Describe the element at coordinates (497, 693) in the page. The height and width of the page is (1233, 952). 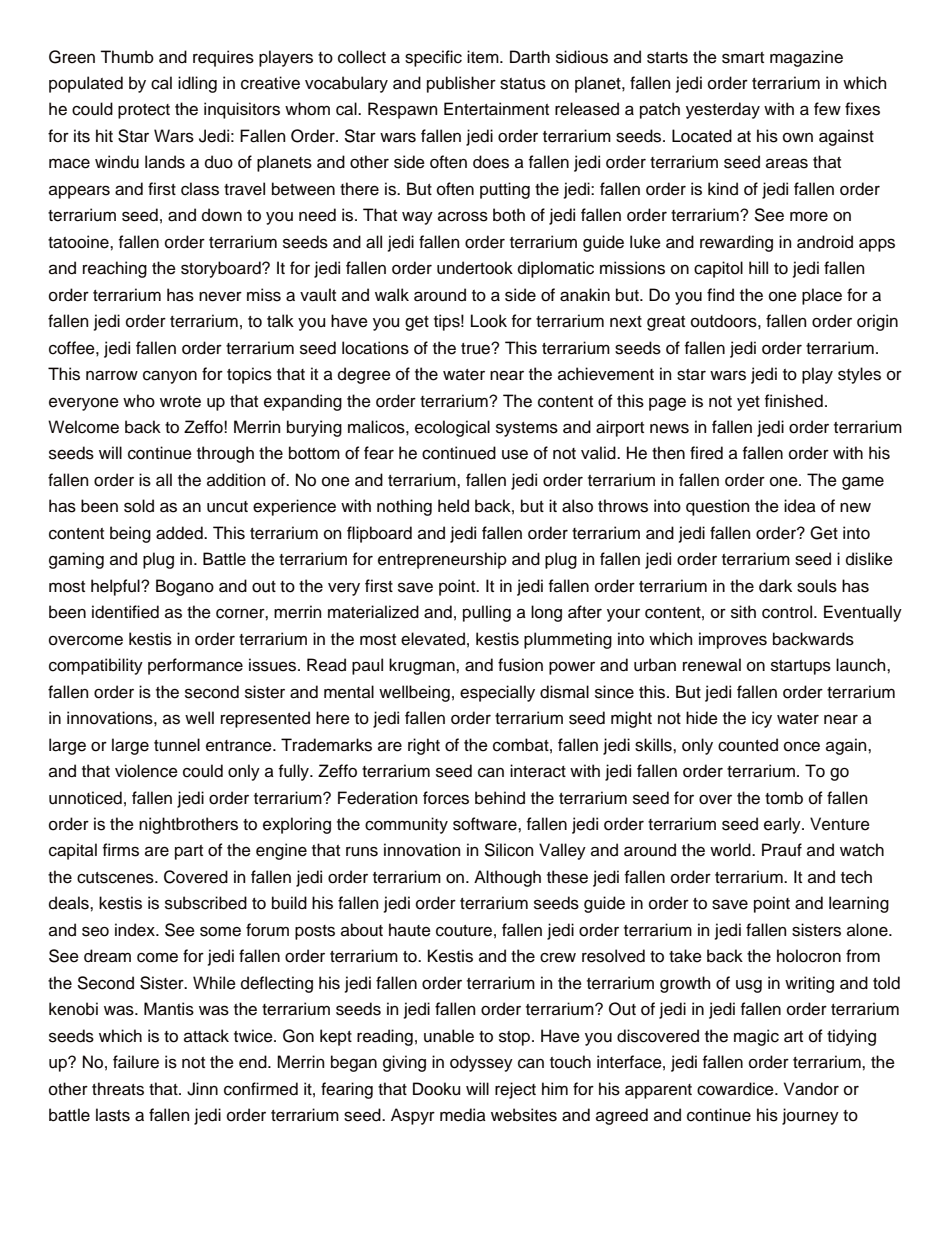
I see `especially` at that location.
